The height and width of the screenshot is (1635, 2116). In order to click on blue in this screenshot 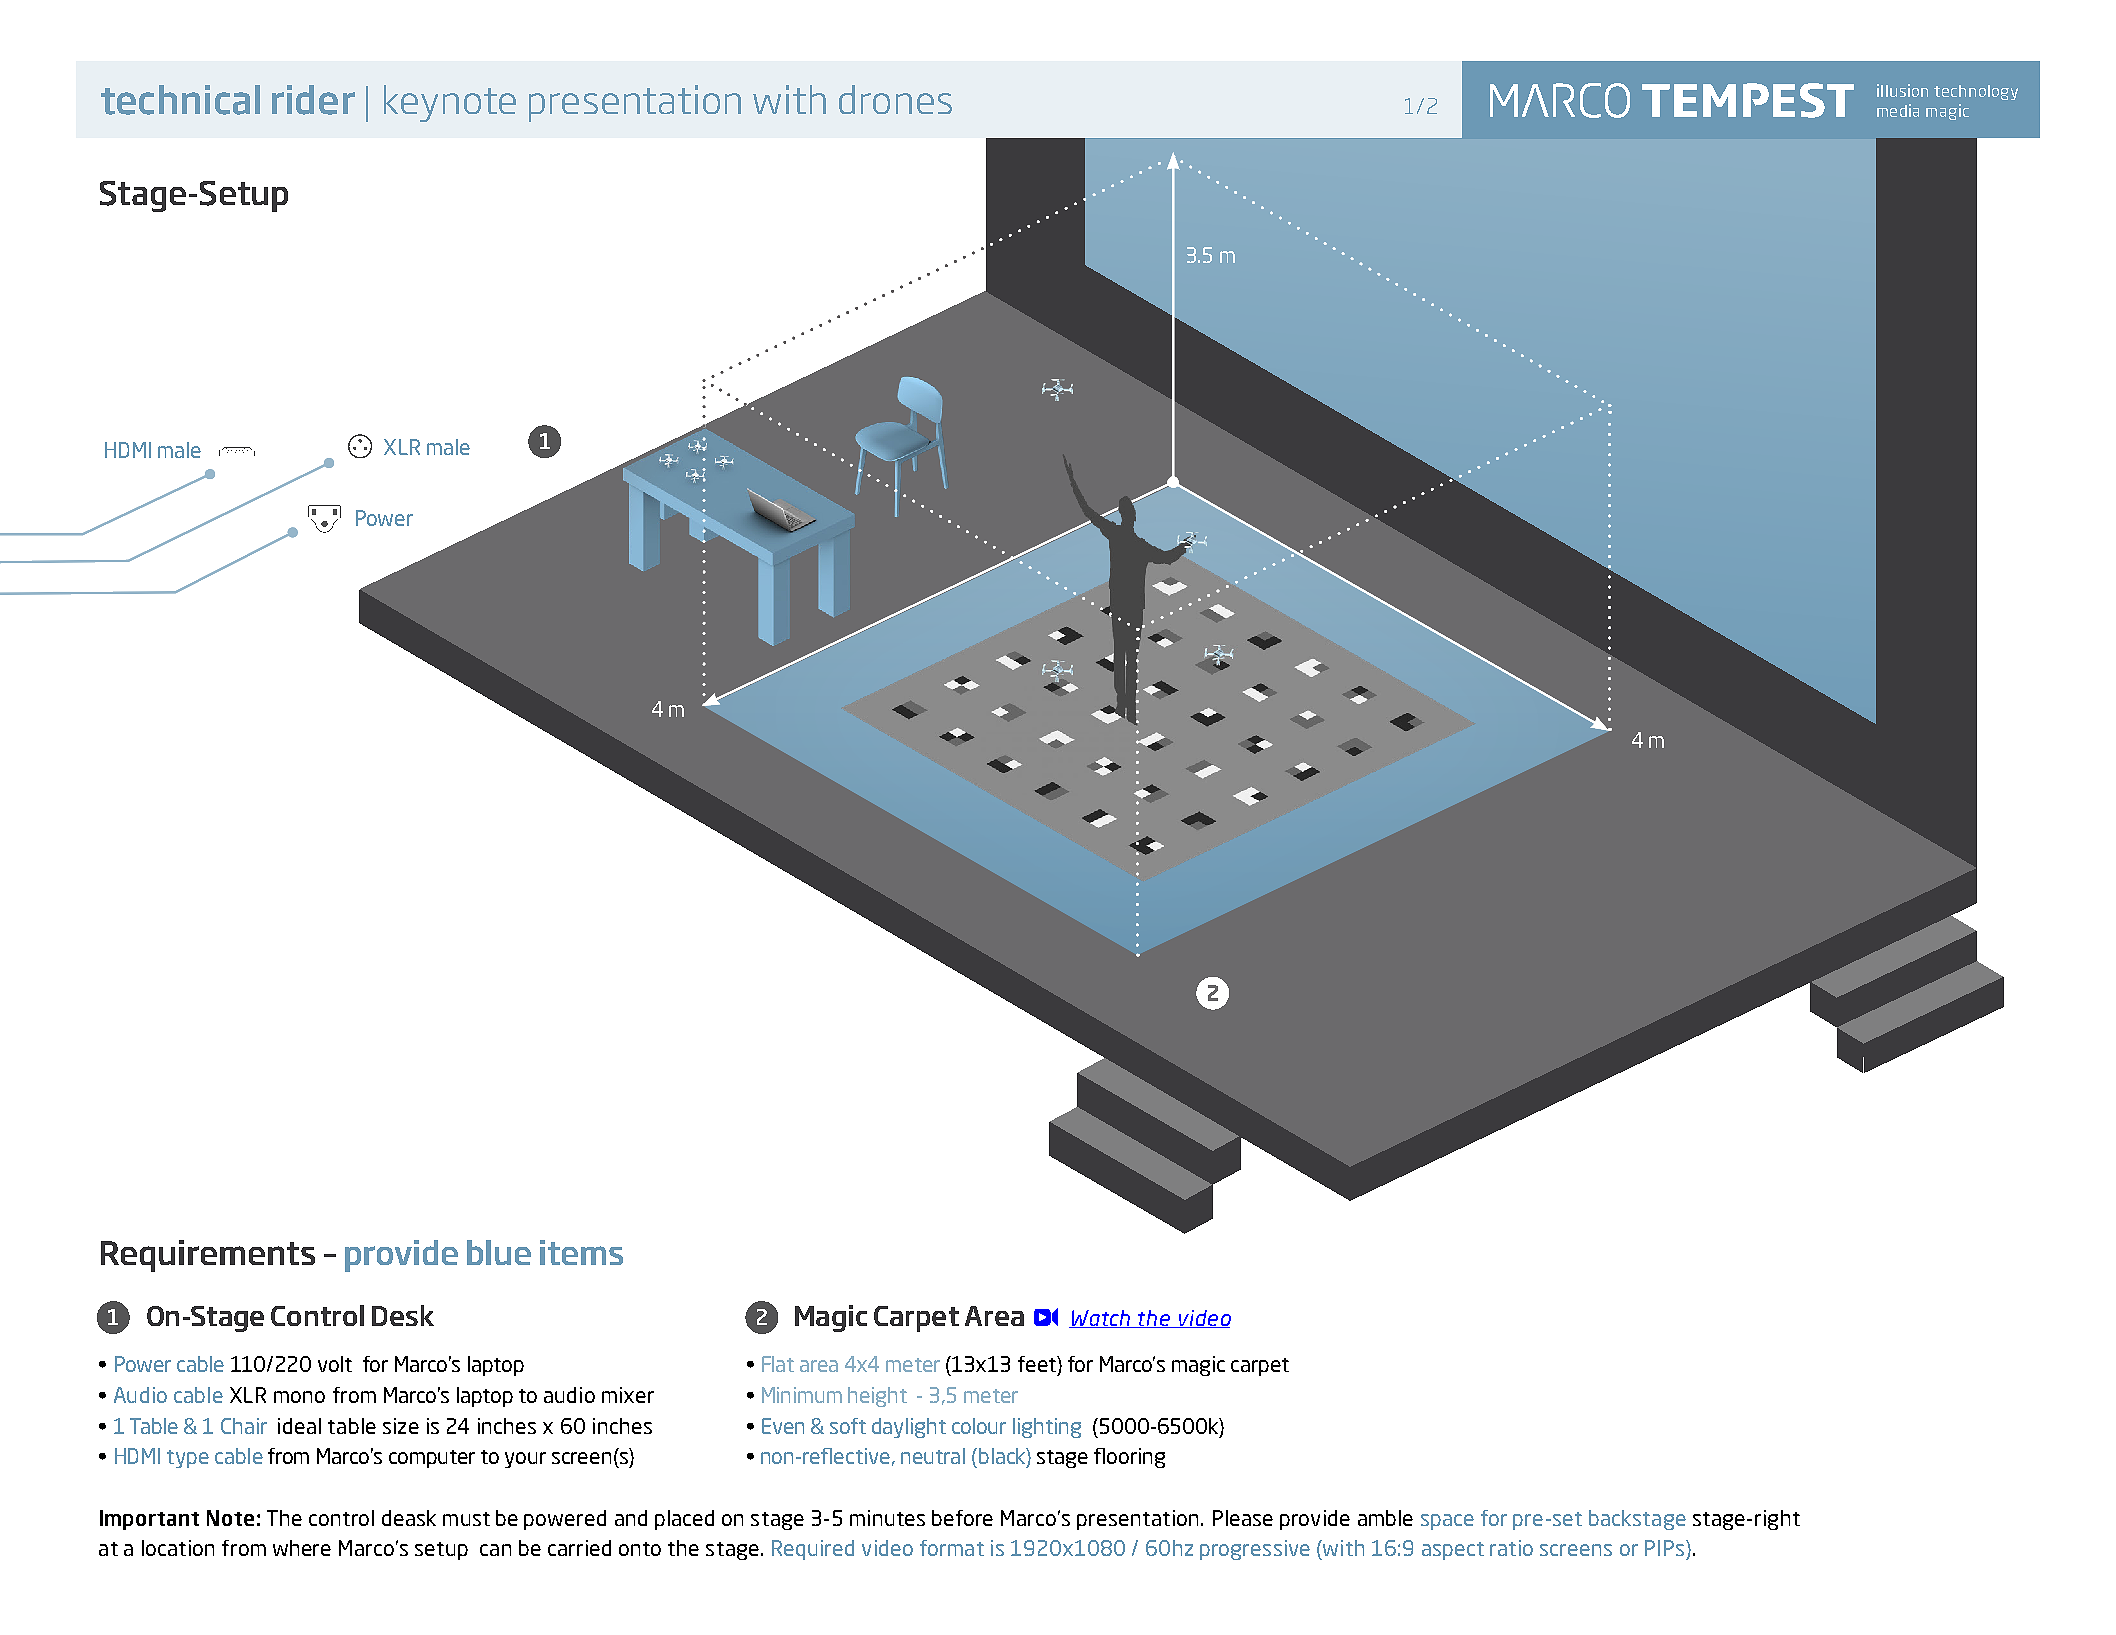, I will do `click(499, 1252)`.
